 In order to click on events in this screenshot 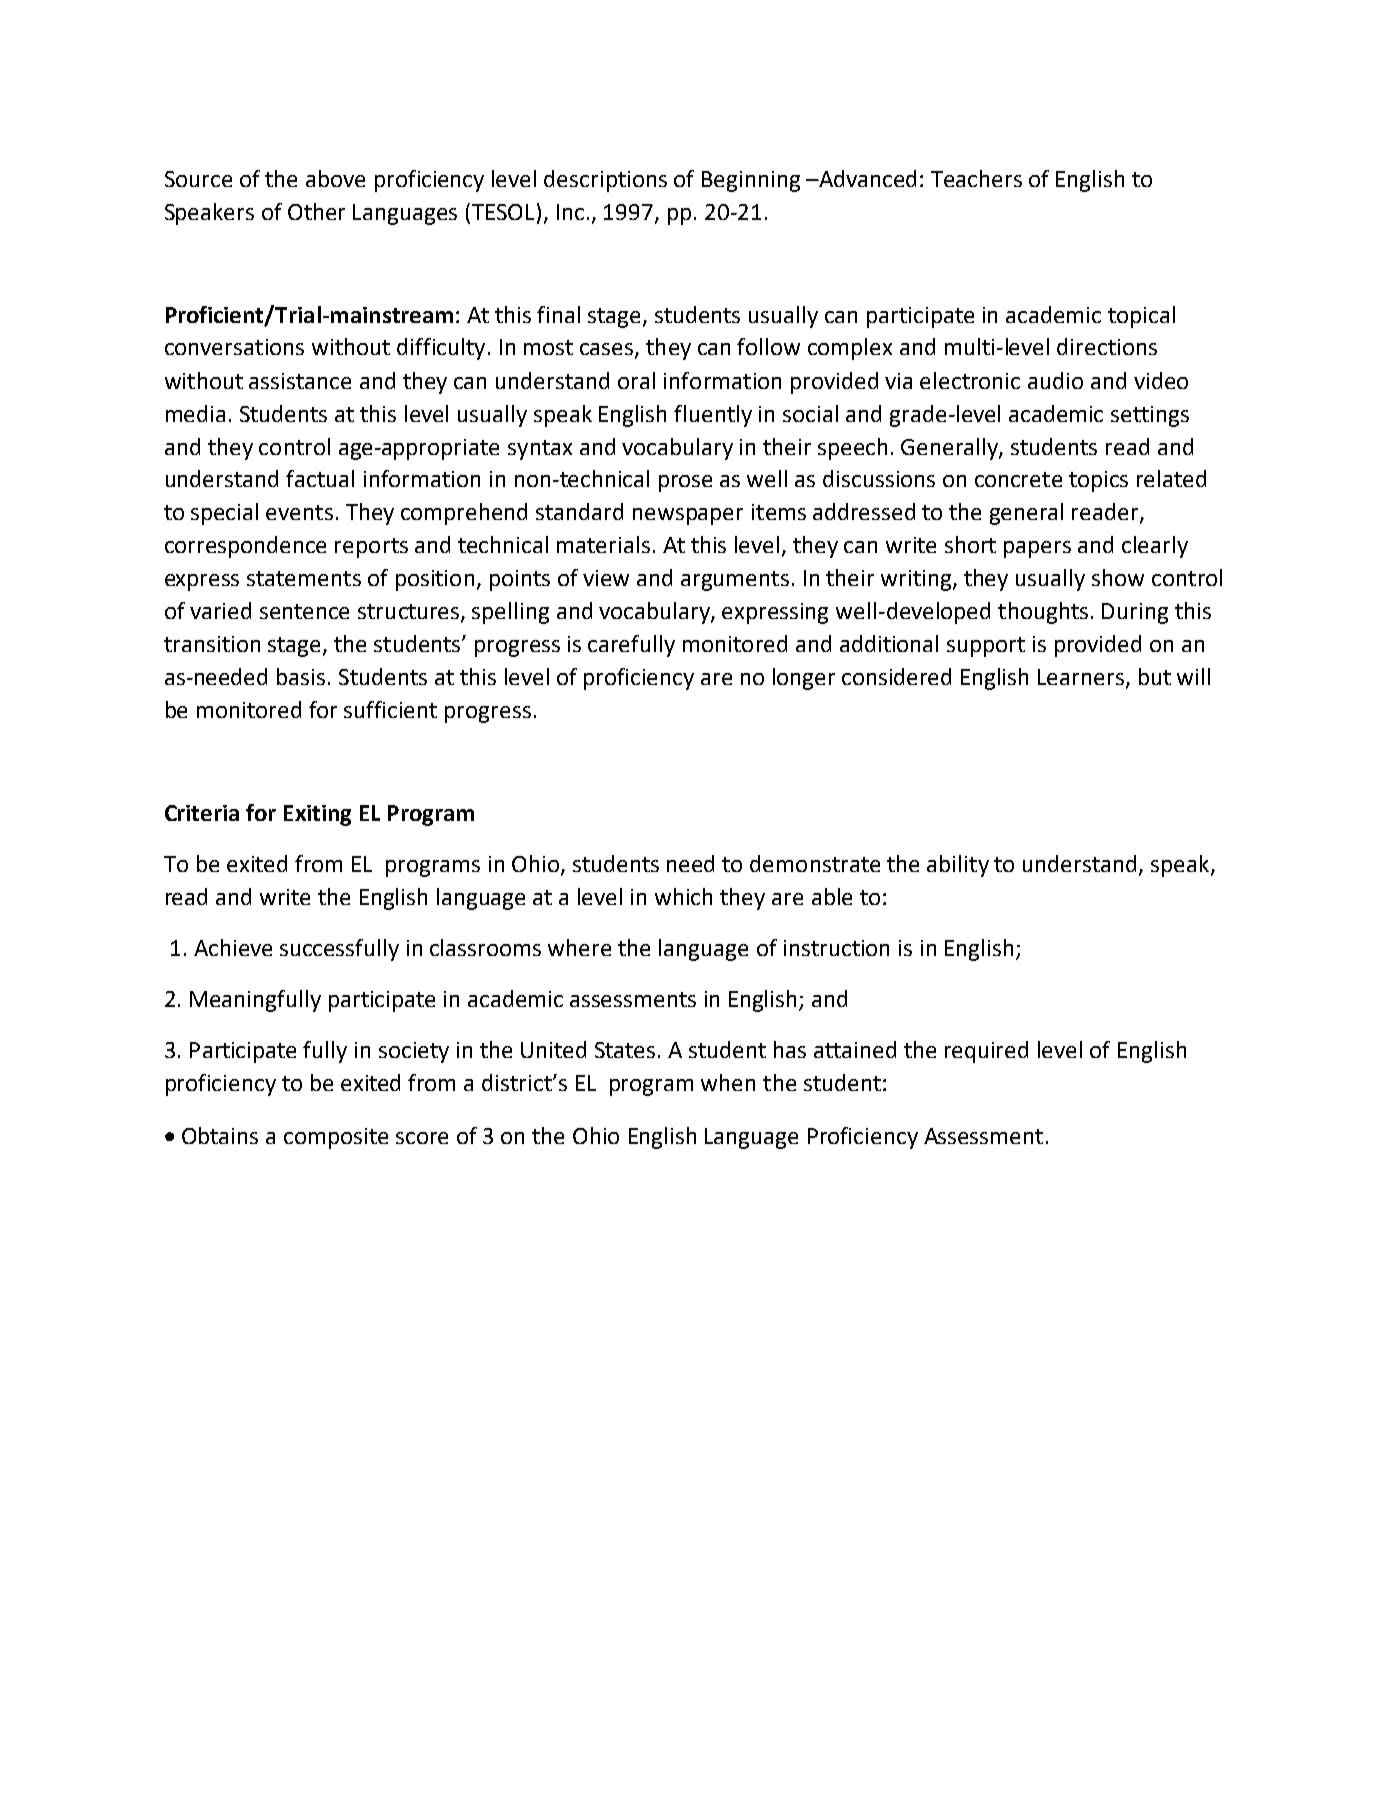, I will do `click(299, 512)`.
